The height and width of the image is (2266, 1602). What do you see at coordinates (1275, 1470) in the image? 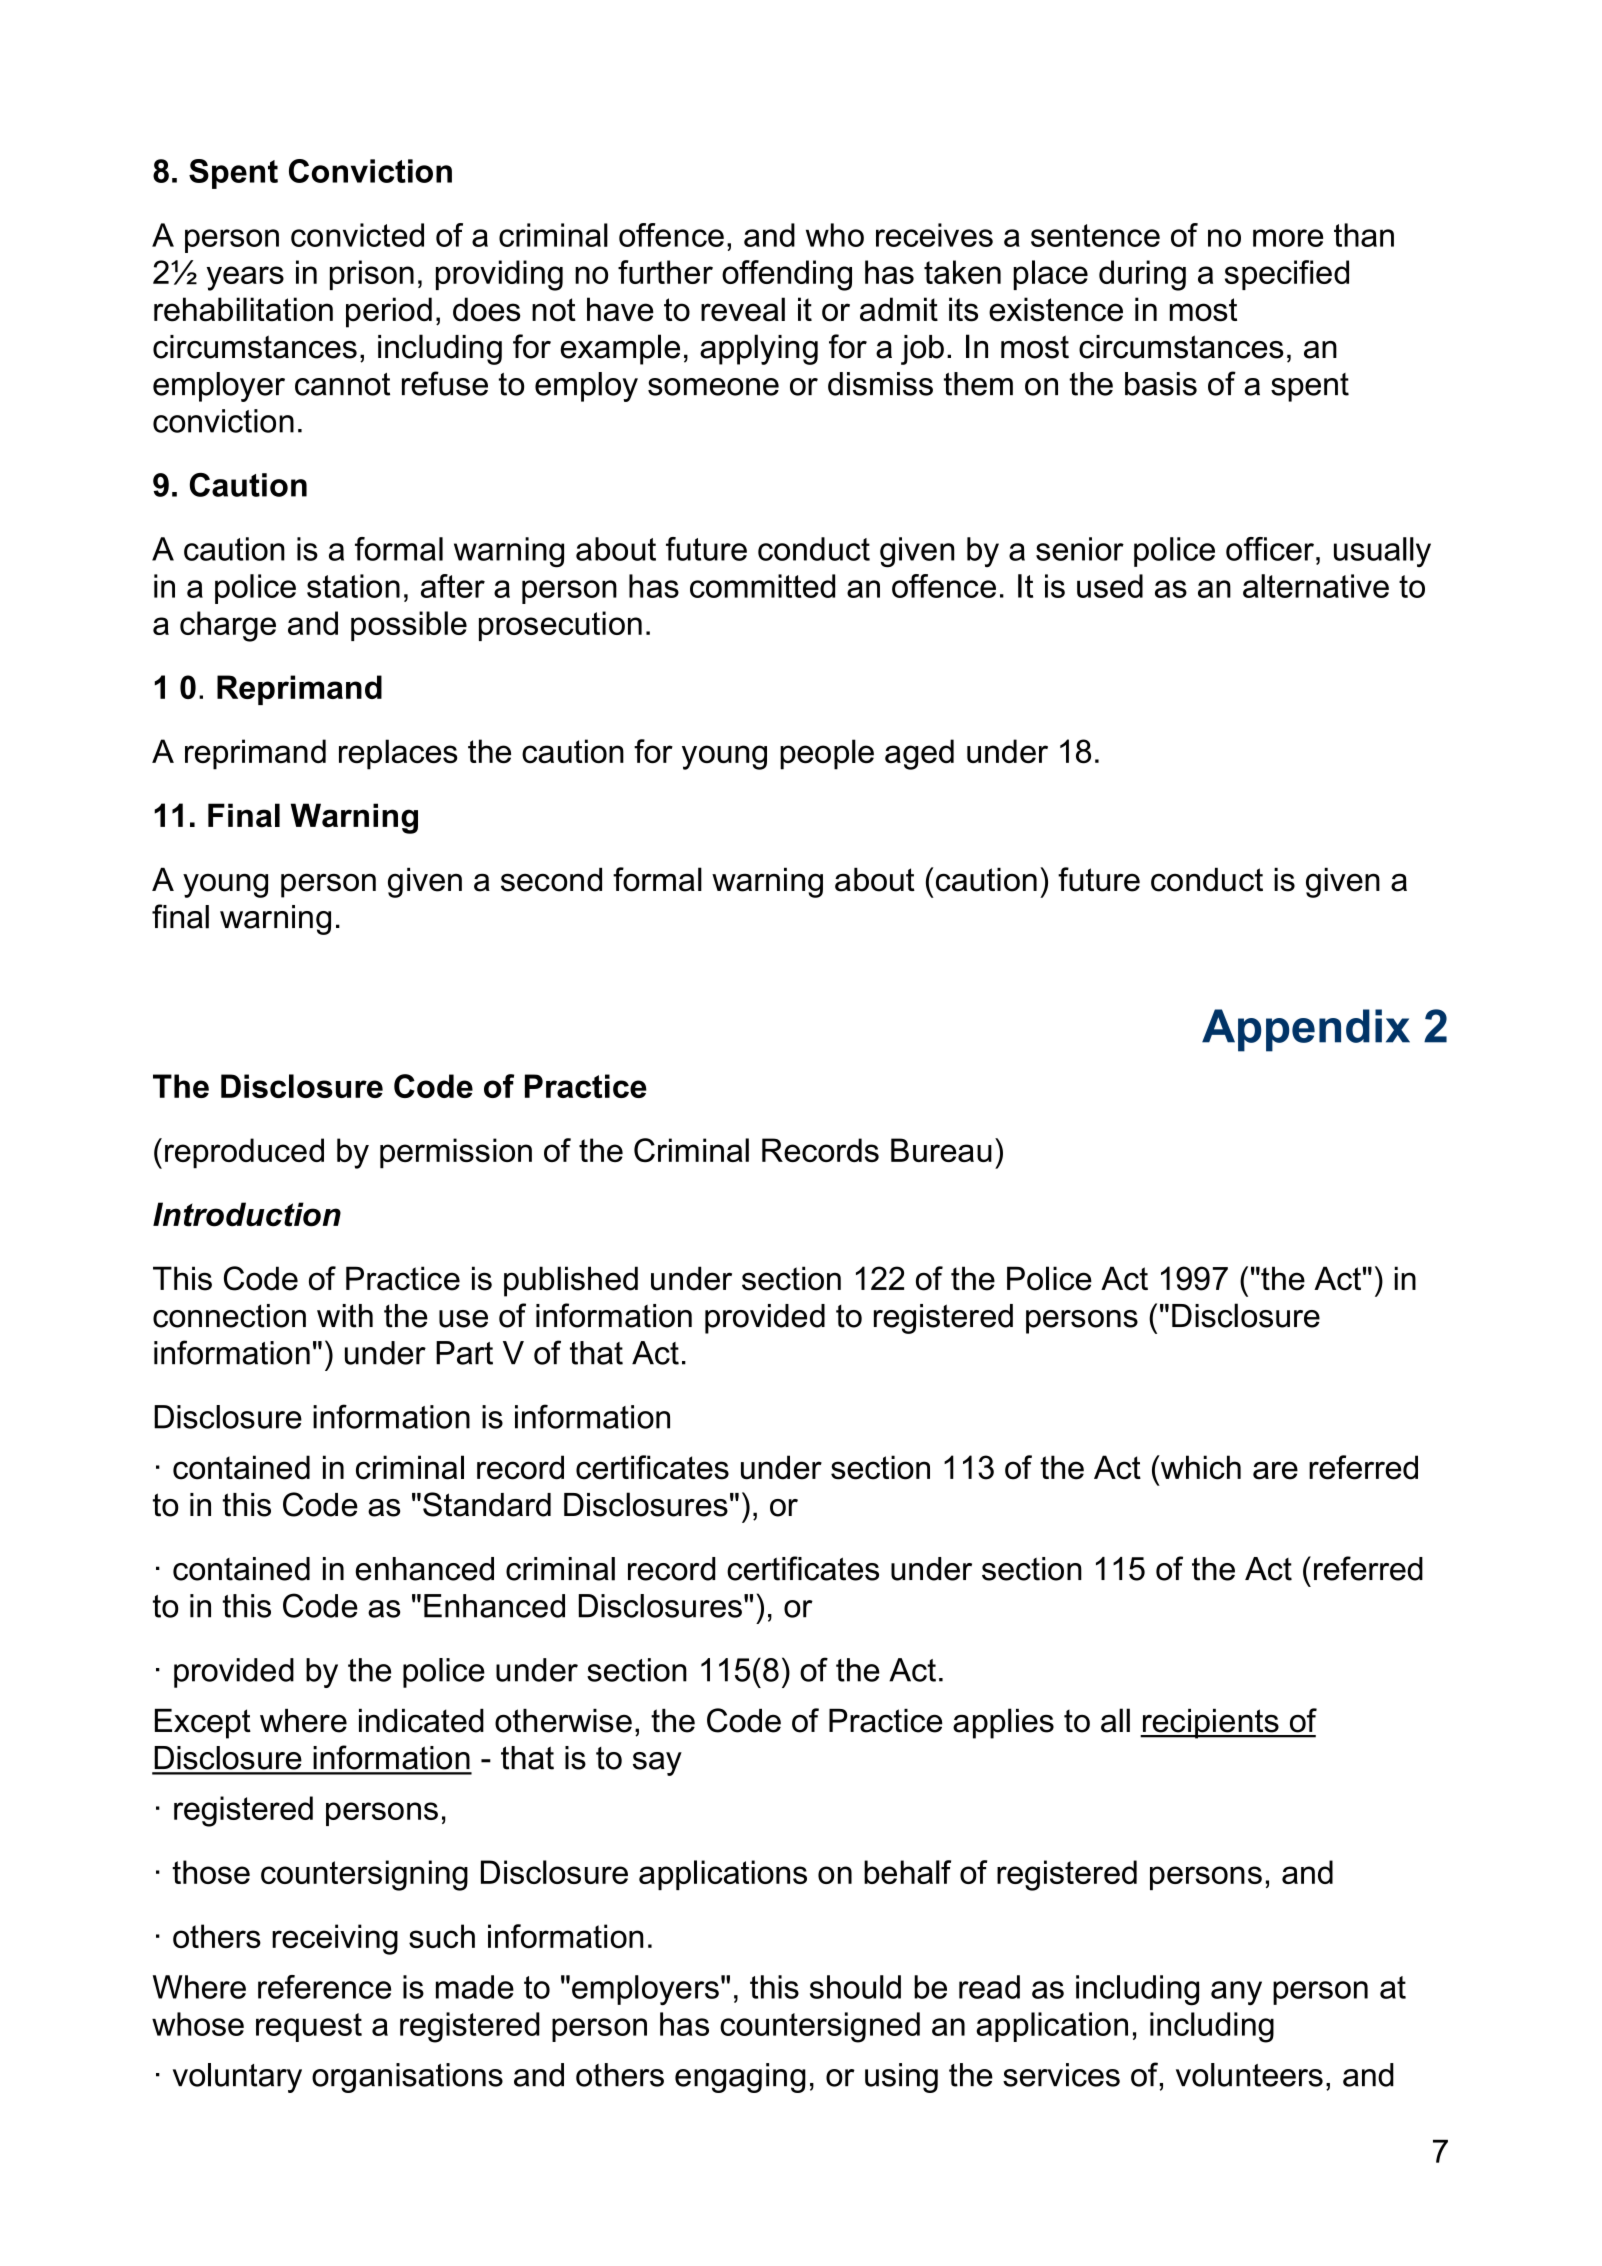
I see `are` at bounding box center [1275, 1470].
